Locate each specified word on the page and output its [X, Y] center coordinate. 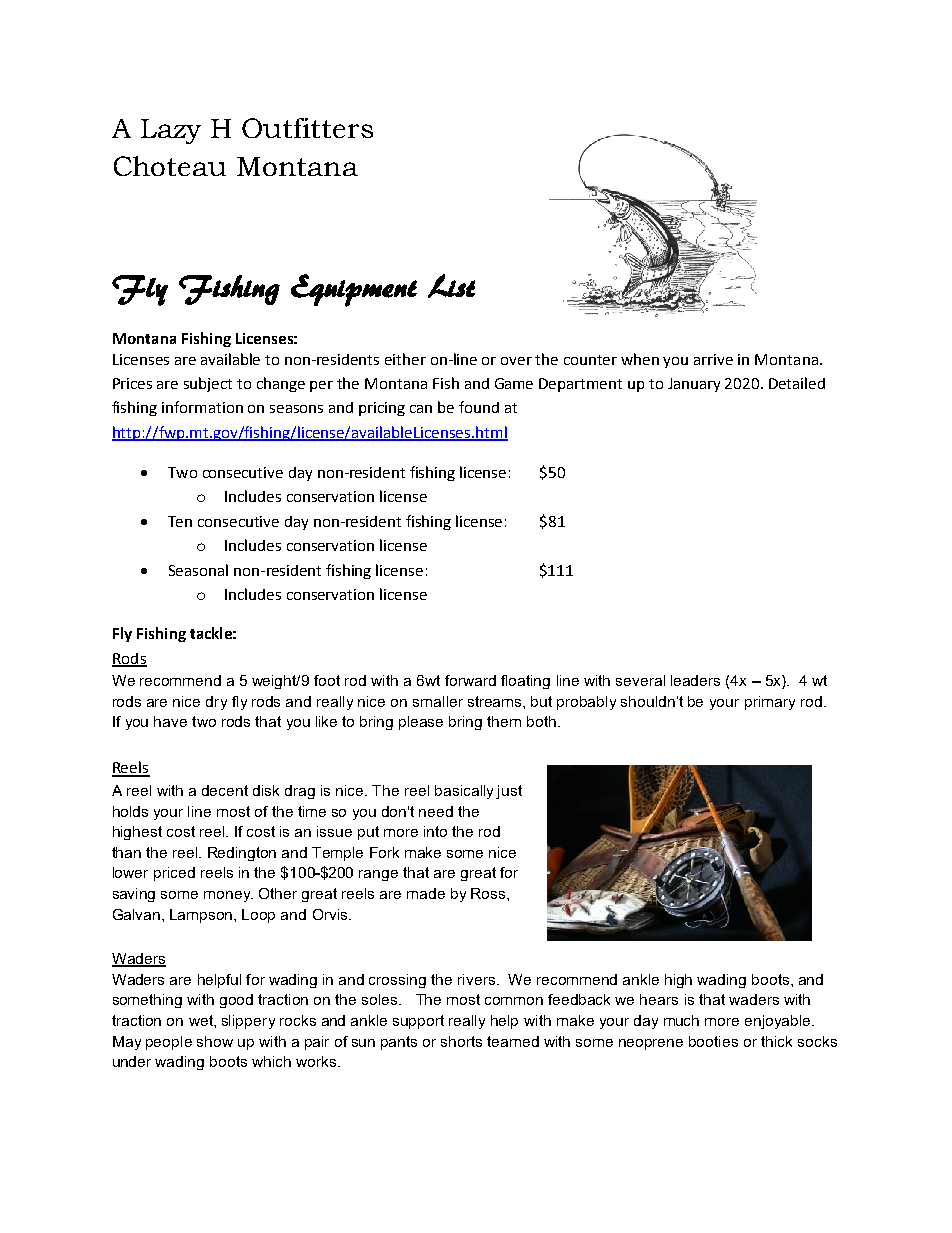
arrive [713, 359]
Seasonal [198, 570]
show [215, 1041]
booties [713, 1041]
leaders [695, 680]
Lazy [171, 131]
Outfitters [307, 128]
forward [470, 680]
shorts [461, 1041]
